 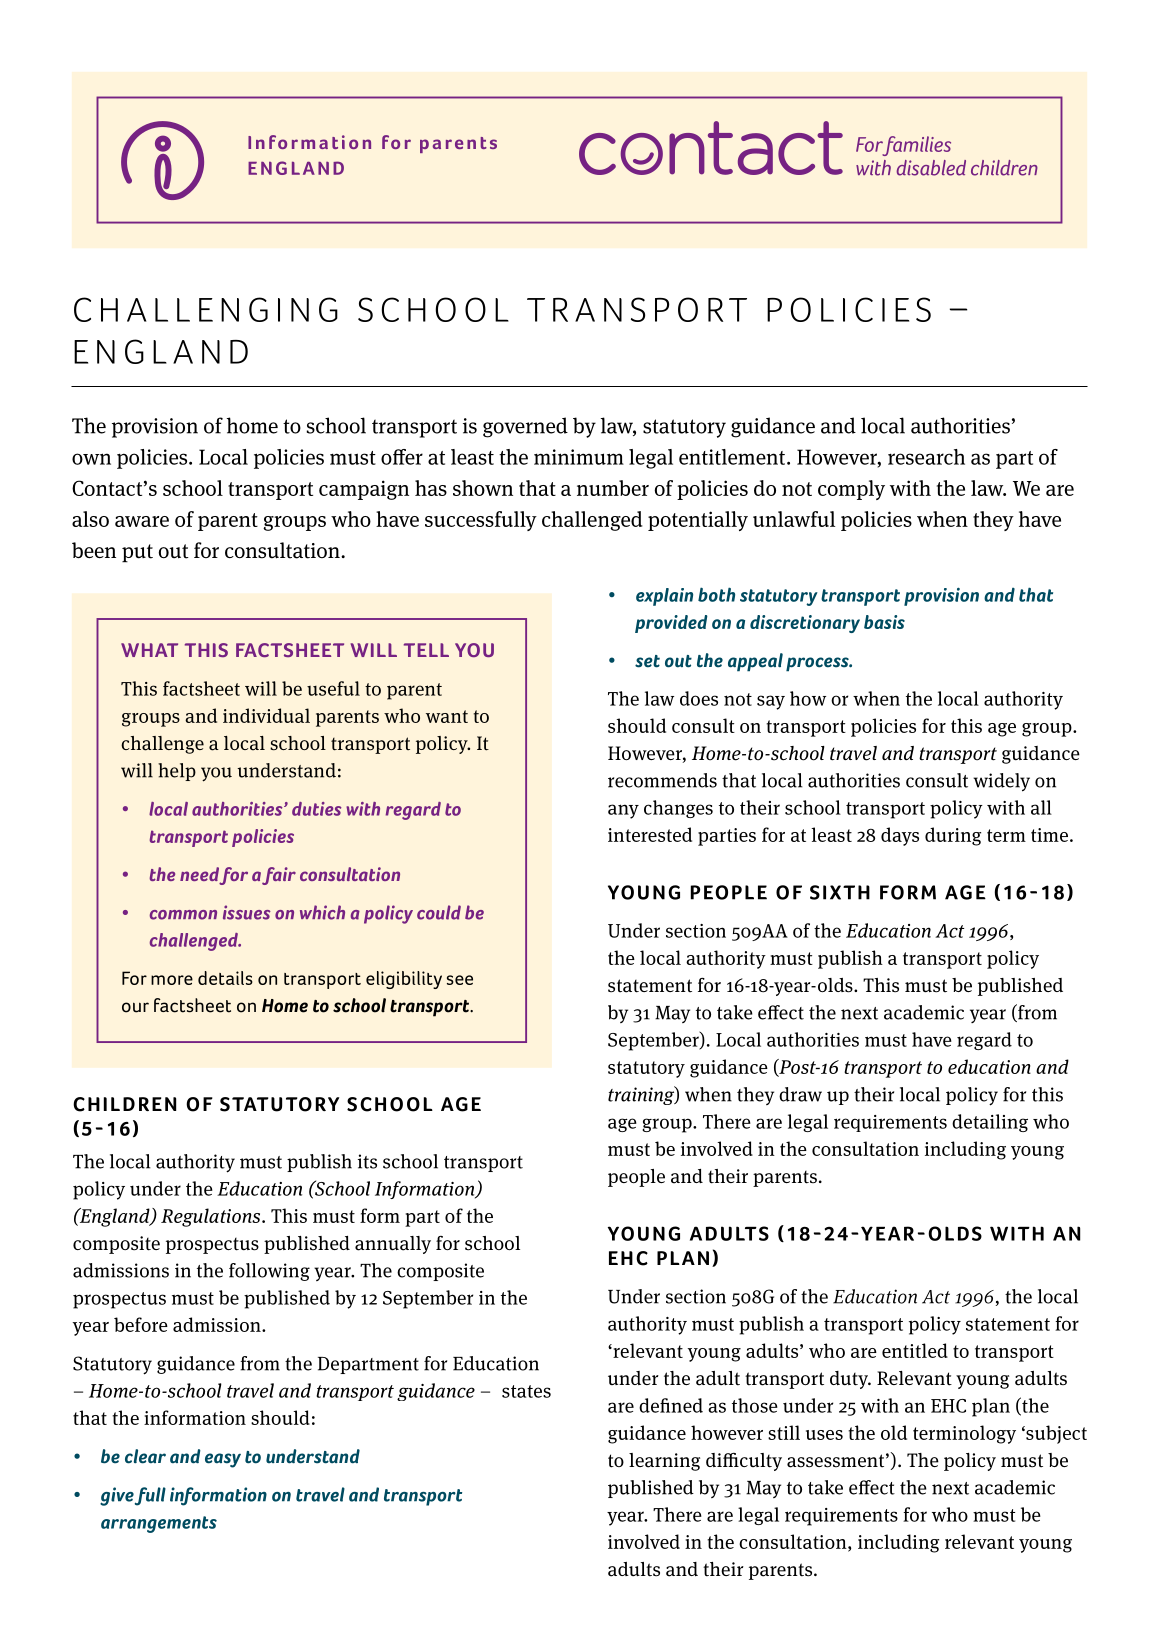 What do you see at coordinates (393, 1245) in the page?
I see `annually` at bounding box center [393, 1245].
